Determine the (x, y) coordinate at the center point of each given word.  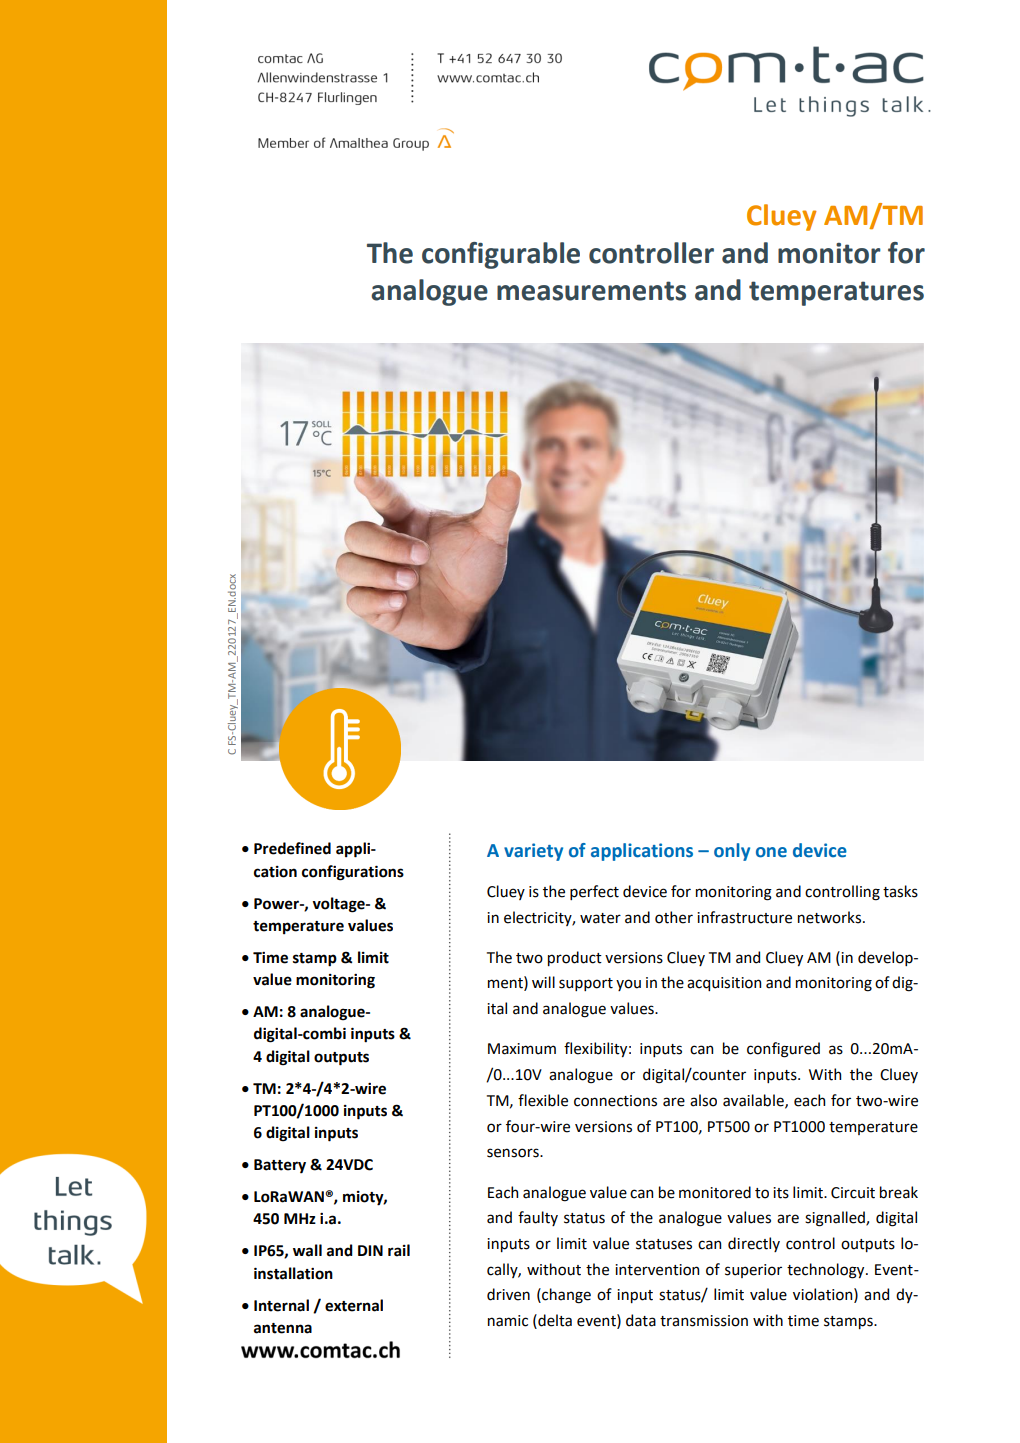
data (641, 1320)
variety (533, 852)
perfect (594, 892)
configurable (501, 255)
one (771, 852)
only (732, 852)
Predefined (292, 848)
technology (827, 1271)
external (354, 1305)
